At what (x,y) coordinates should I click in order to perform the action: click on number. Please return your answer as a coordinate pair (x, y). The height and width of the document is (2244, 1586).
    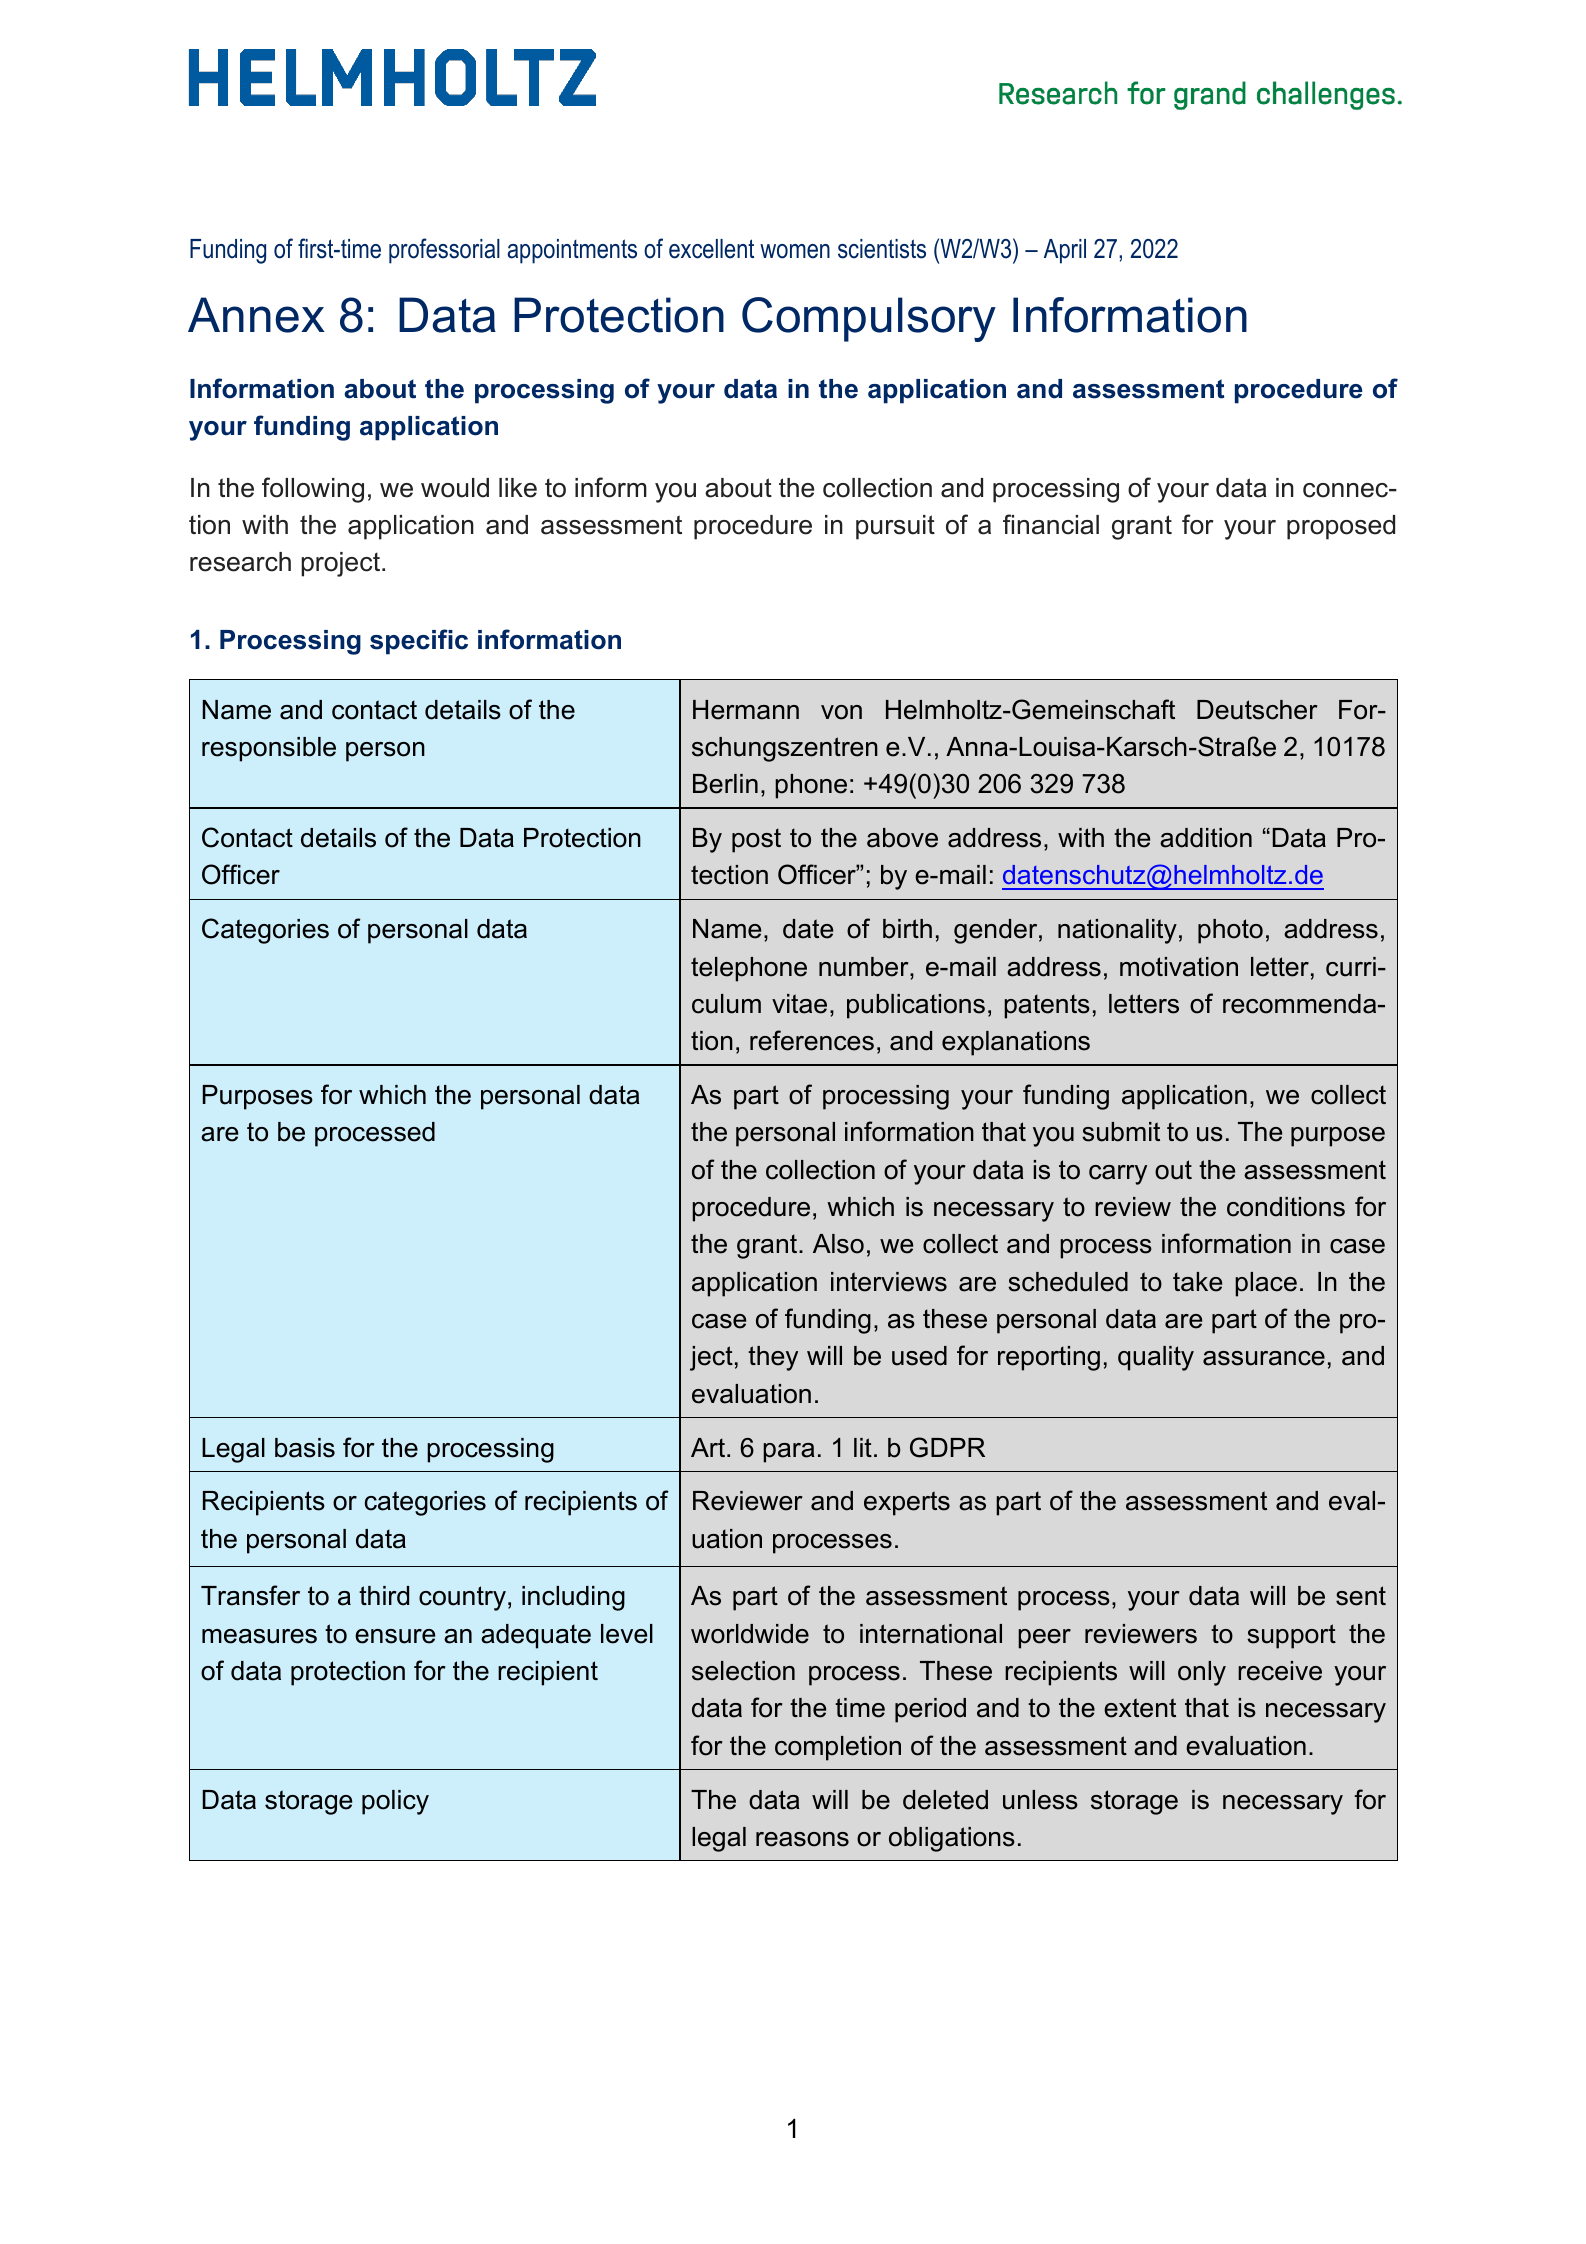
    Looking at the image, I should click on (865, 967).
